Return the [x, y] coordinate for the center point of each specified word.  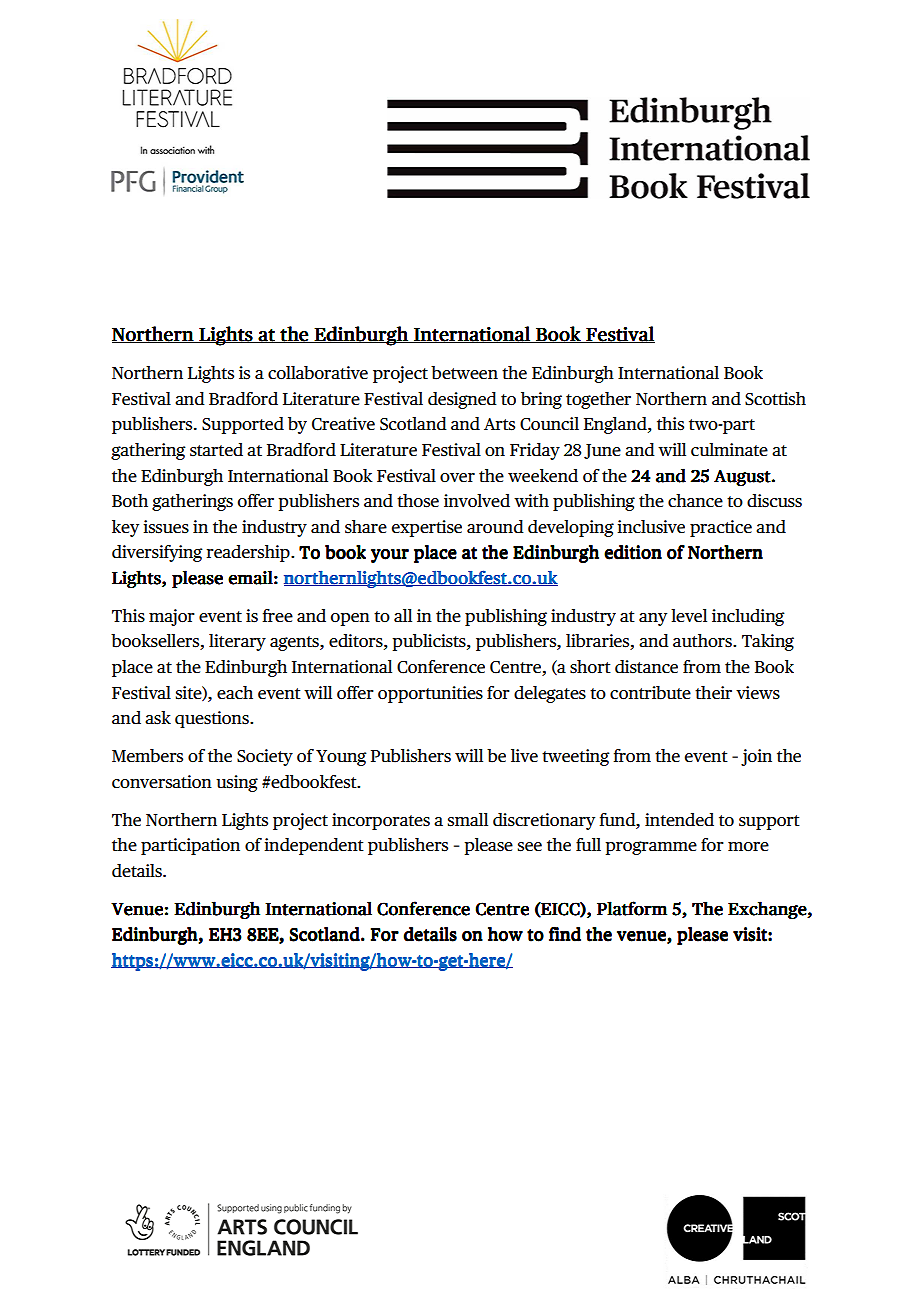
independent [314, 846]
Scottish [775, 399]
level [689, 616]
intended [679, 820]
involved [477, 501]
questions [213, 719]
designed [462, 400]
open [350, 619]
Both [130, 501]
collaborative [318, 373]
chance [695, 501]
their [713, 693]
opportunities [430, 694]
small [468, 820]
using [237, 783]
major [172, 617]
